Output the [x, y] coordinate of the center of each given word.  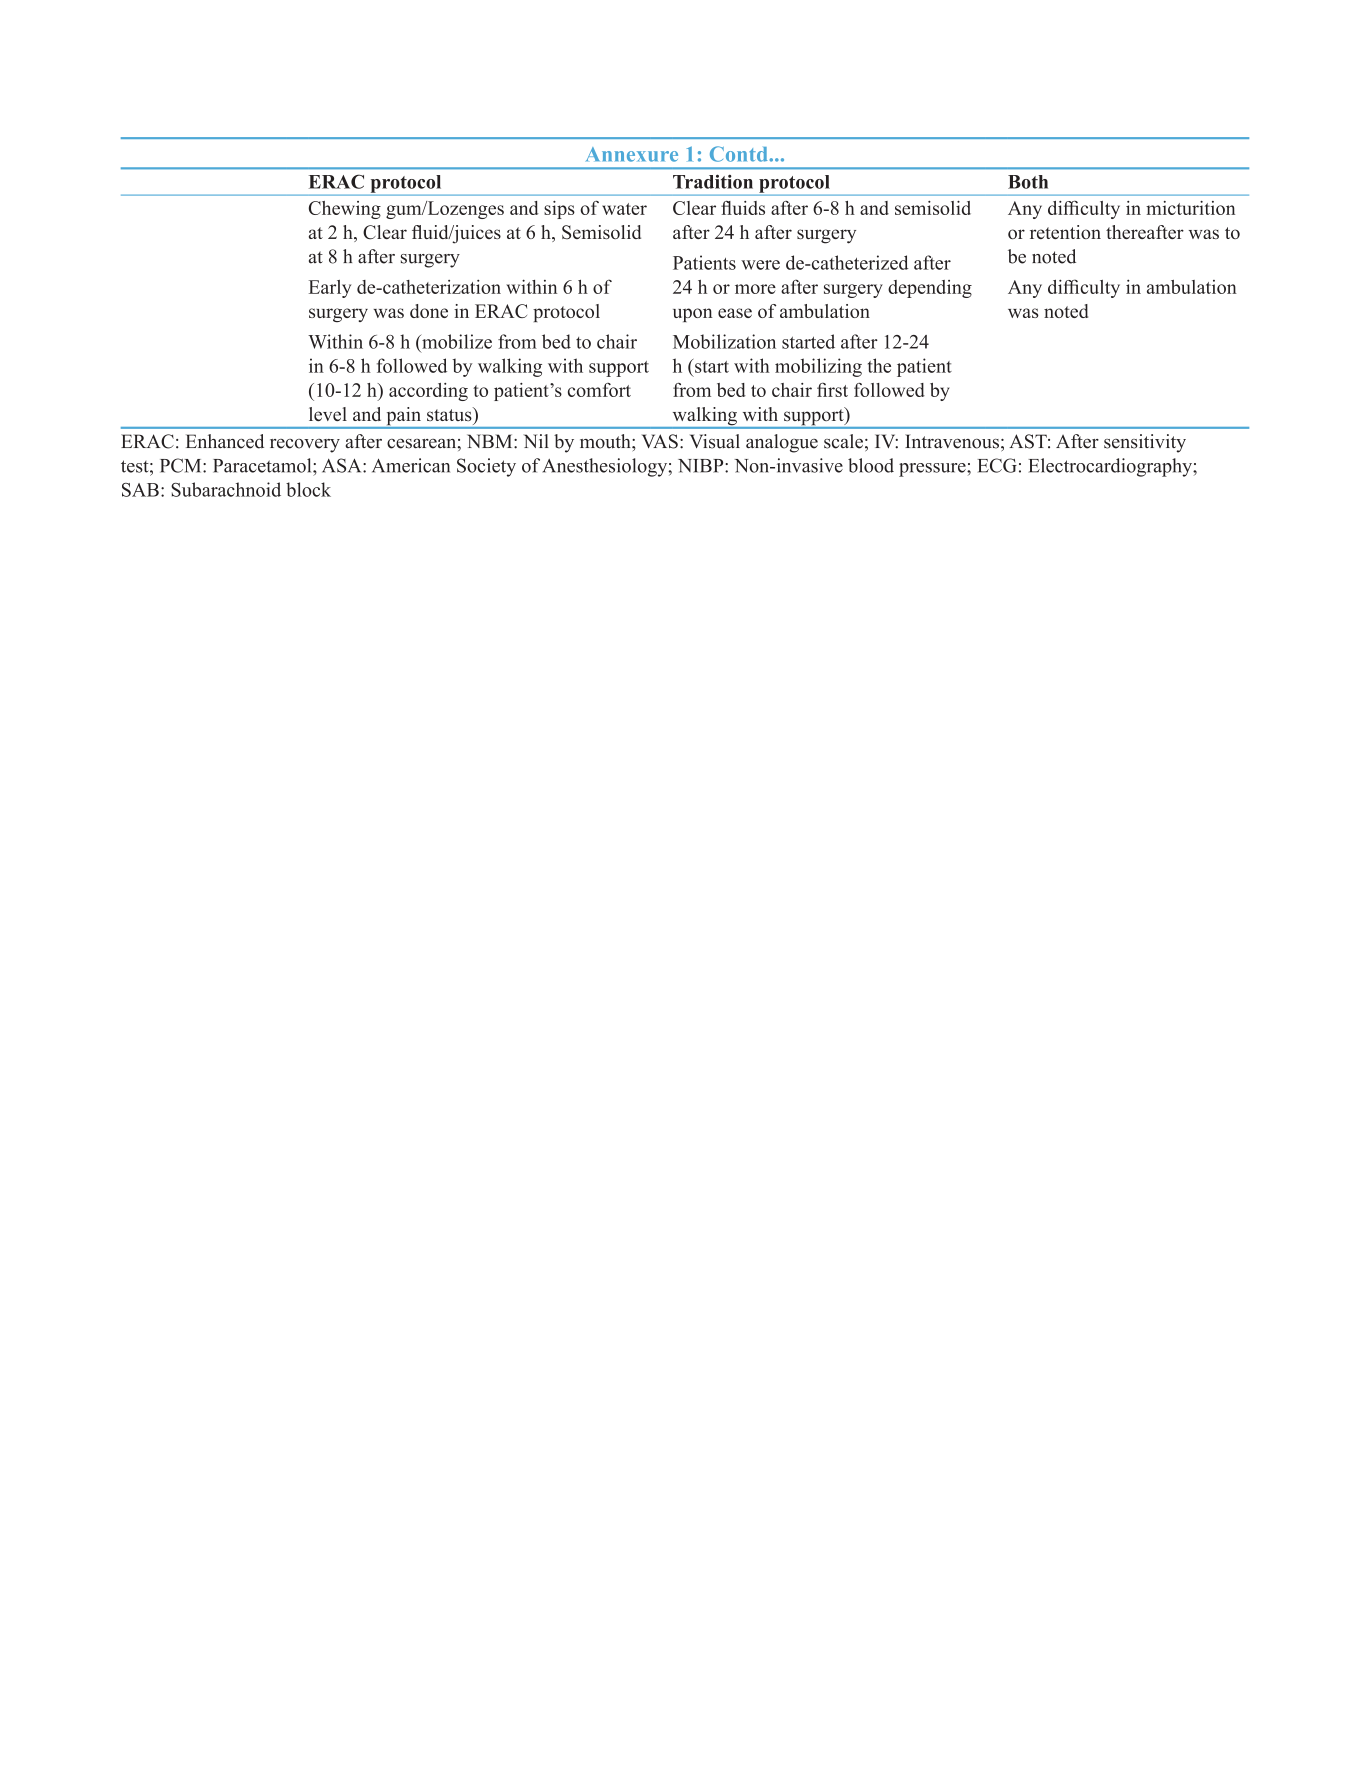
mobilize [456, 341]
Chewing [345, 210]
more [755, 289]
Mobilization [724, 341]
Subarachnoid [226, 489]
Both [1028, 182]
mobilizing [818, 367]
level [328, 414]
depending [930, 289]
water [624, 209]
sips [559, 210]
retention [1065, 232]
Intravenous [952, 441]
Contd [740, 154]
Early [330, 289]
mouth [606, 441]
